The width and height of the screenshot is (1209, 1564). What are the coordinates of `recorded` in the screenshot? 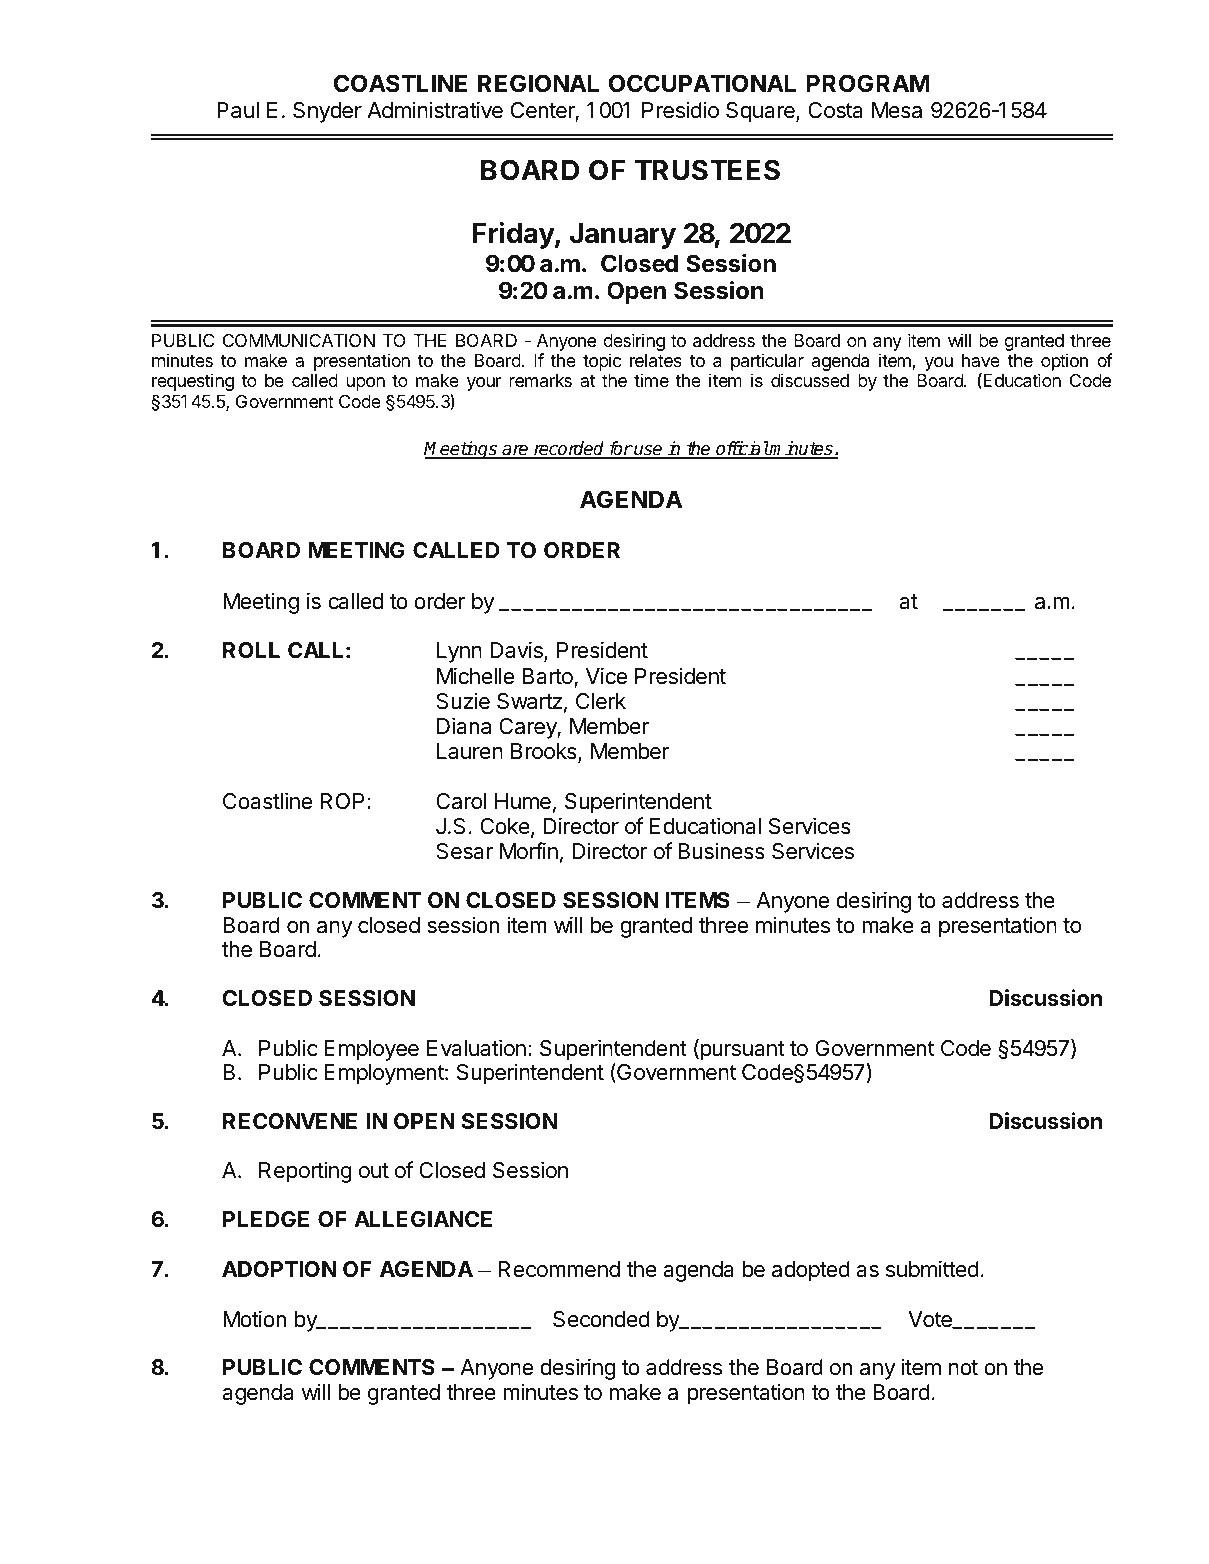 It's located at (569, 449).
